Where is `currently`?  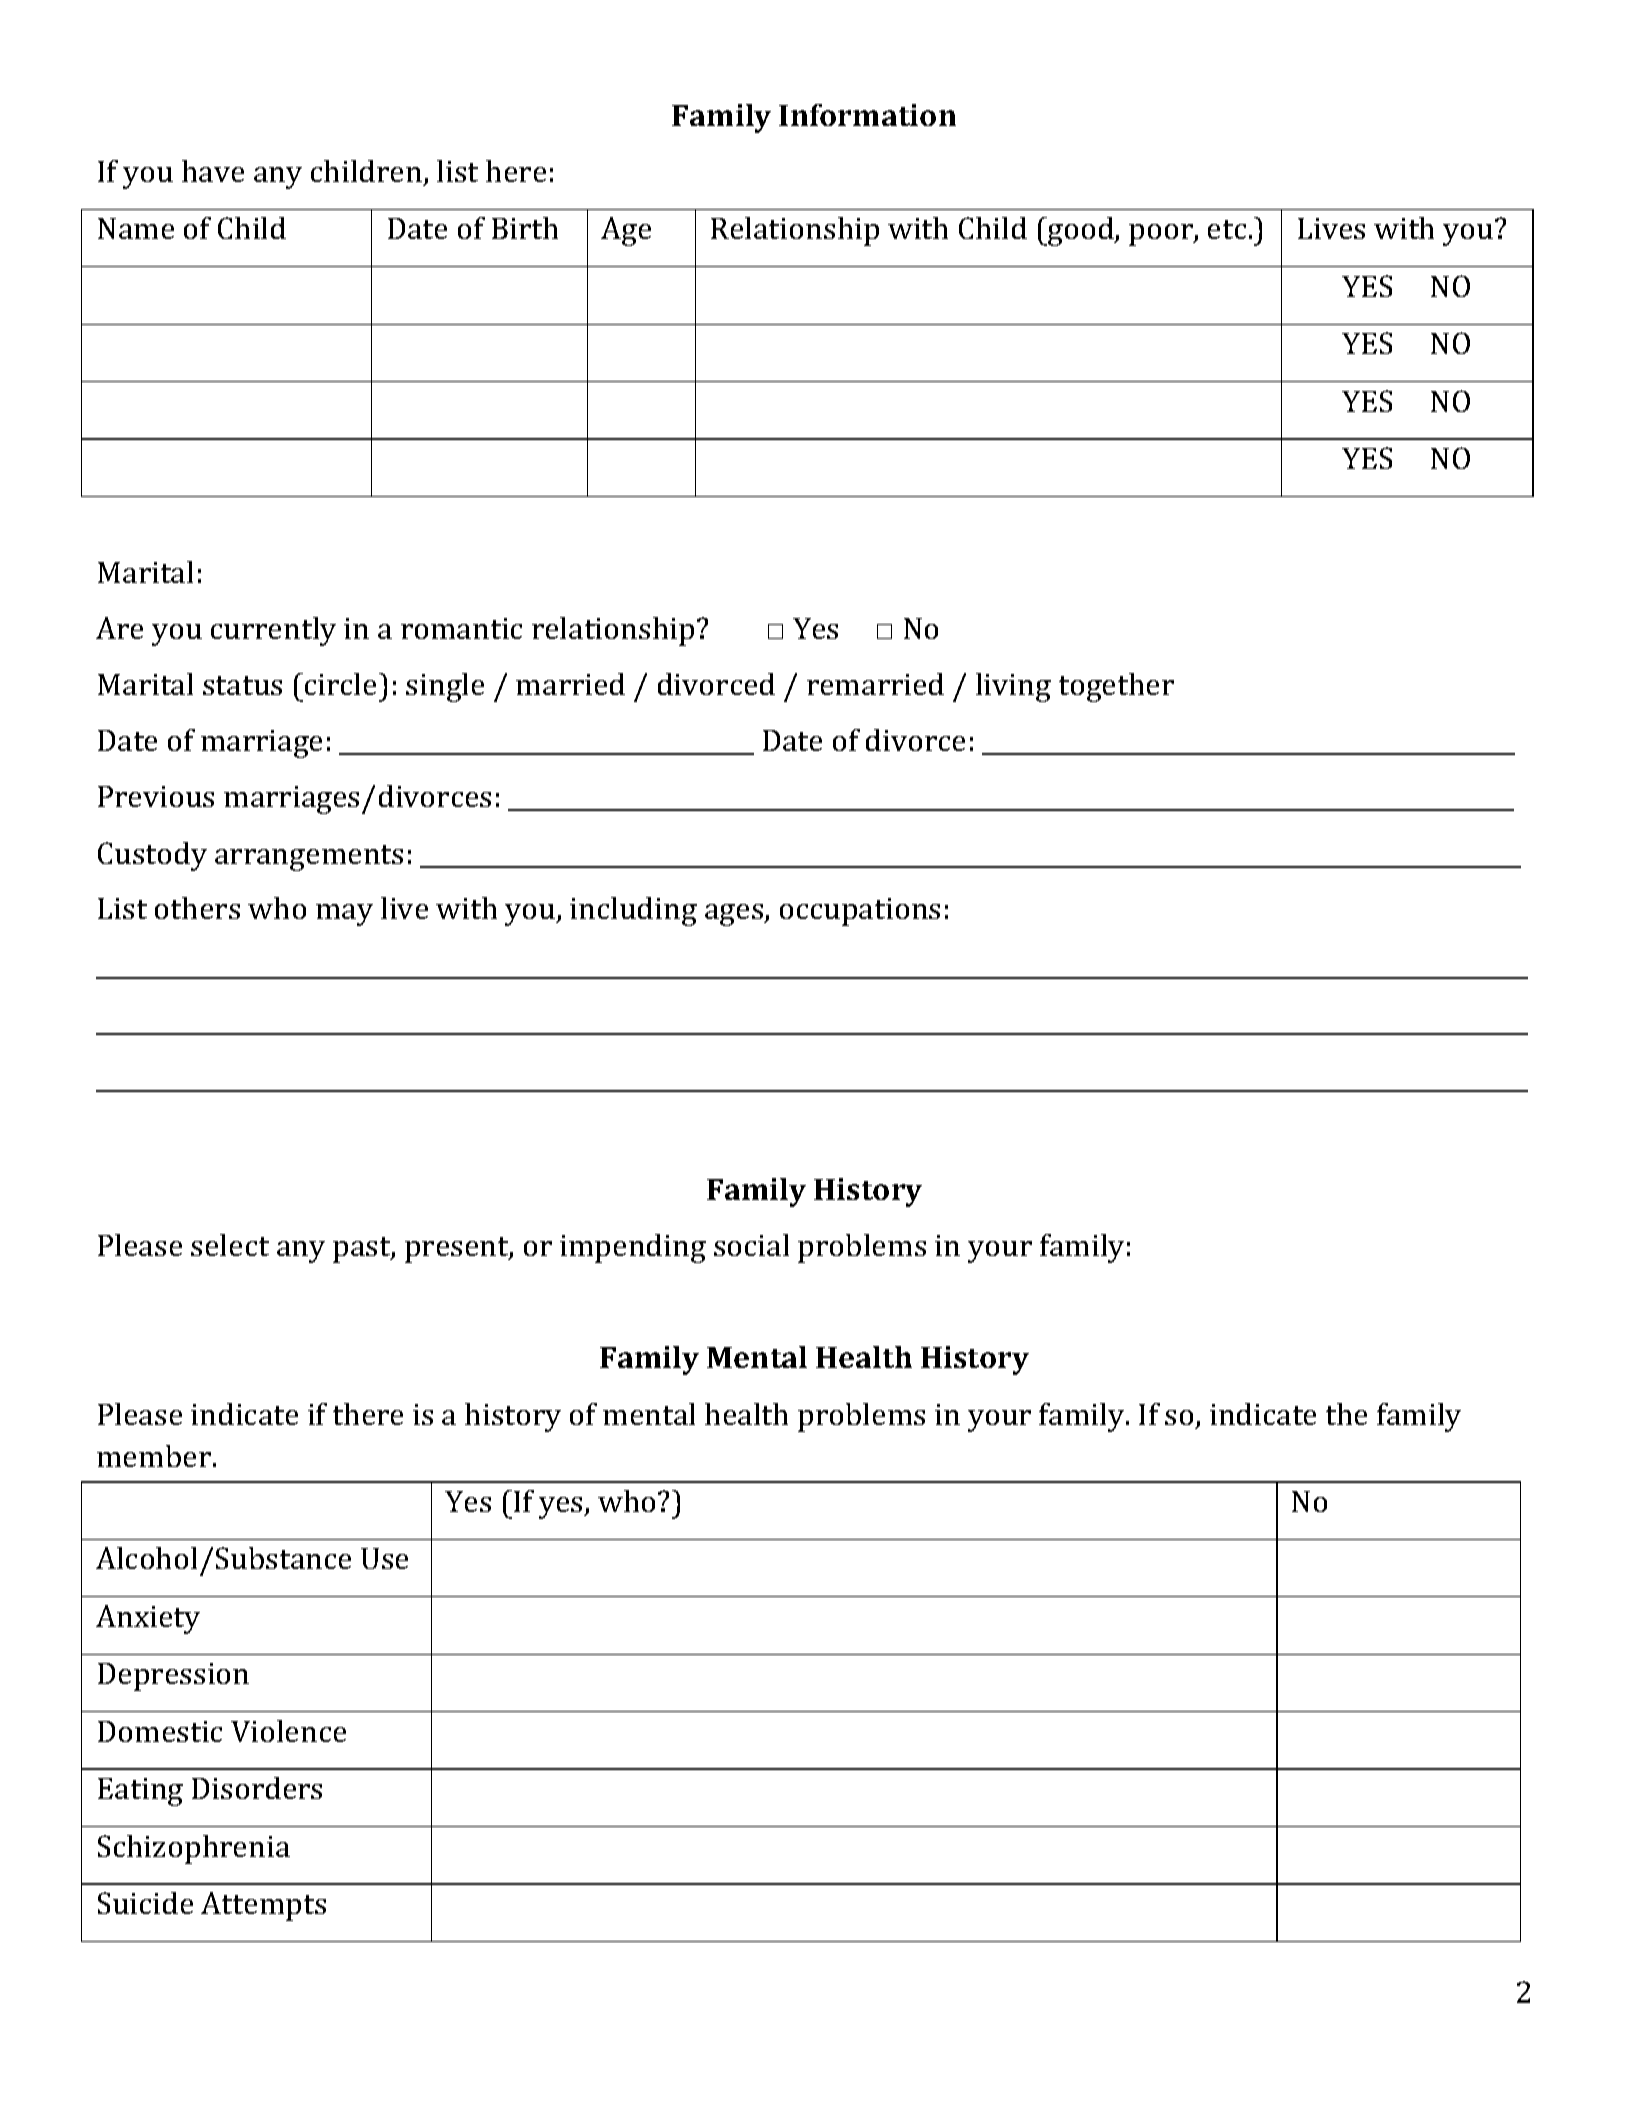
currently is located at coordinates (273, 631).
